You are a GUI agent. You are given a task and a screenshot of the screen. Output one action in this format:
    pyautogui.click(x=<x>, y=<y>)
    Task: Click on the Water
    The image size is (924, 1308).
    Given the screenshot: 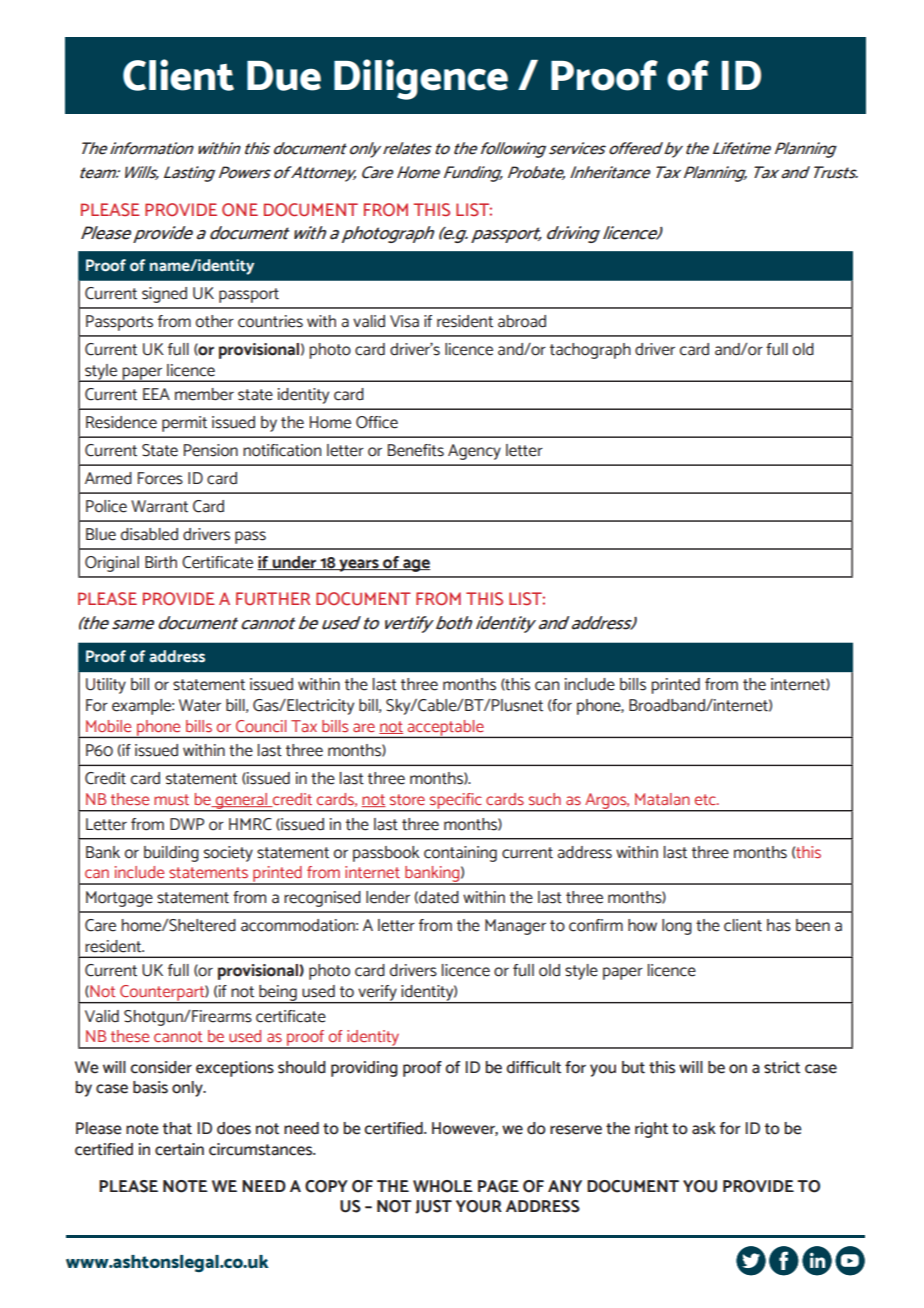 What is the action you would take?
    pyautogui.click(x=200, y=705)
